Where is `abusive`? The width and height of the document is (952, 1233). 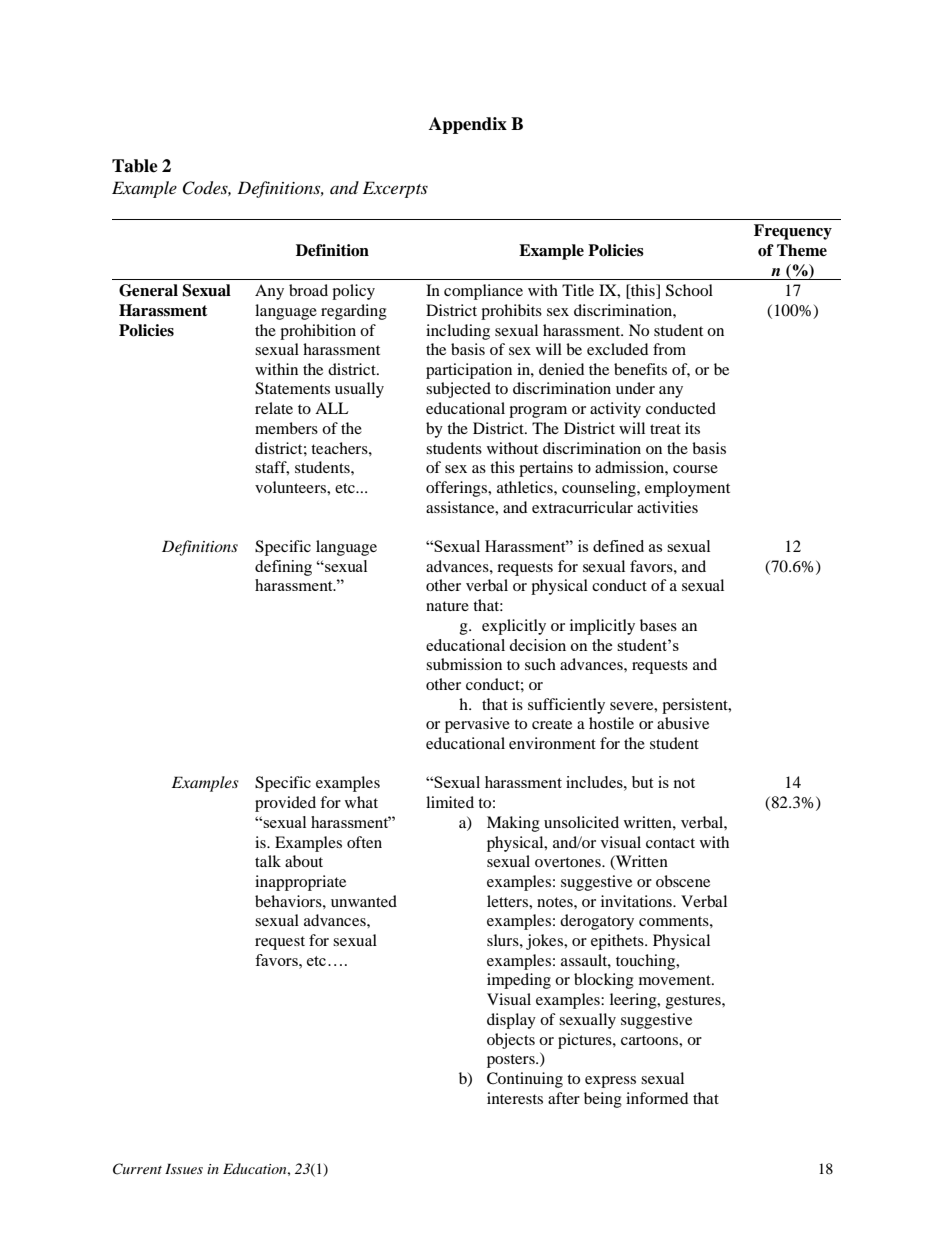
abusive is located at coordinates (683, 723).
